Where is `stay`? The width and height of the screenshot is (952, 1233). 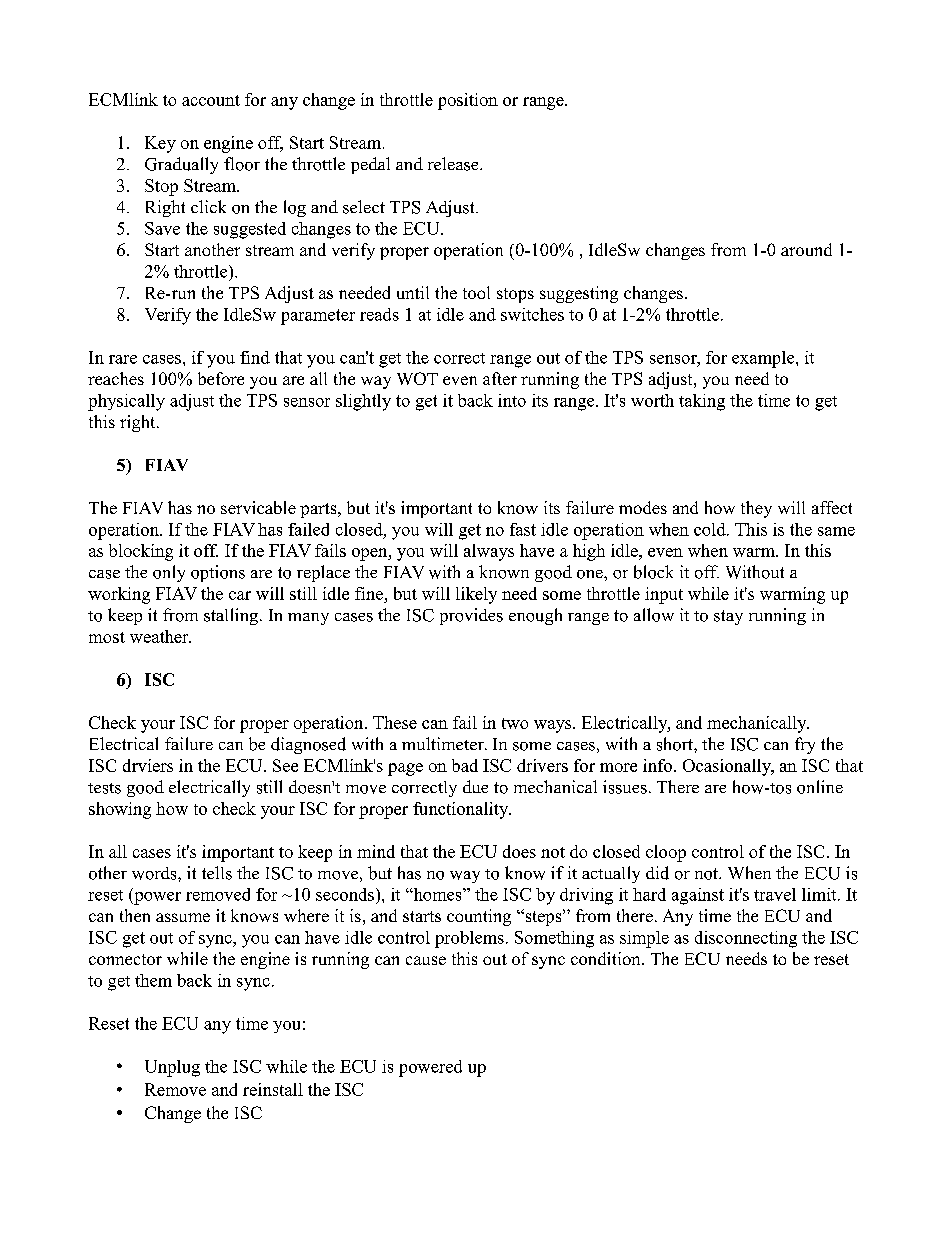 stay is located at coordinates (728, 617).
